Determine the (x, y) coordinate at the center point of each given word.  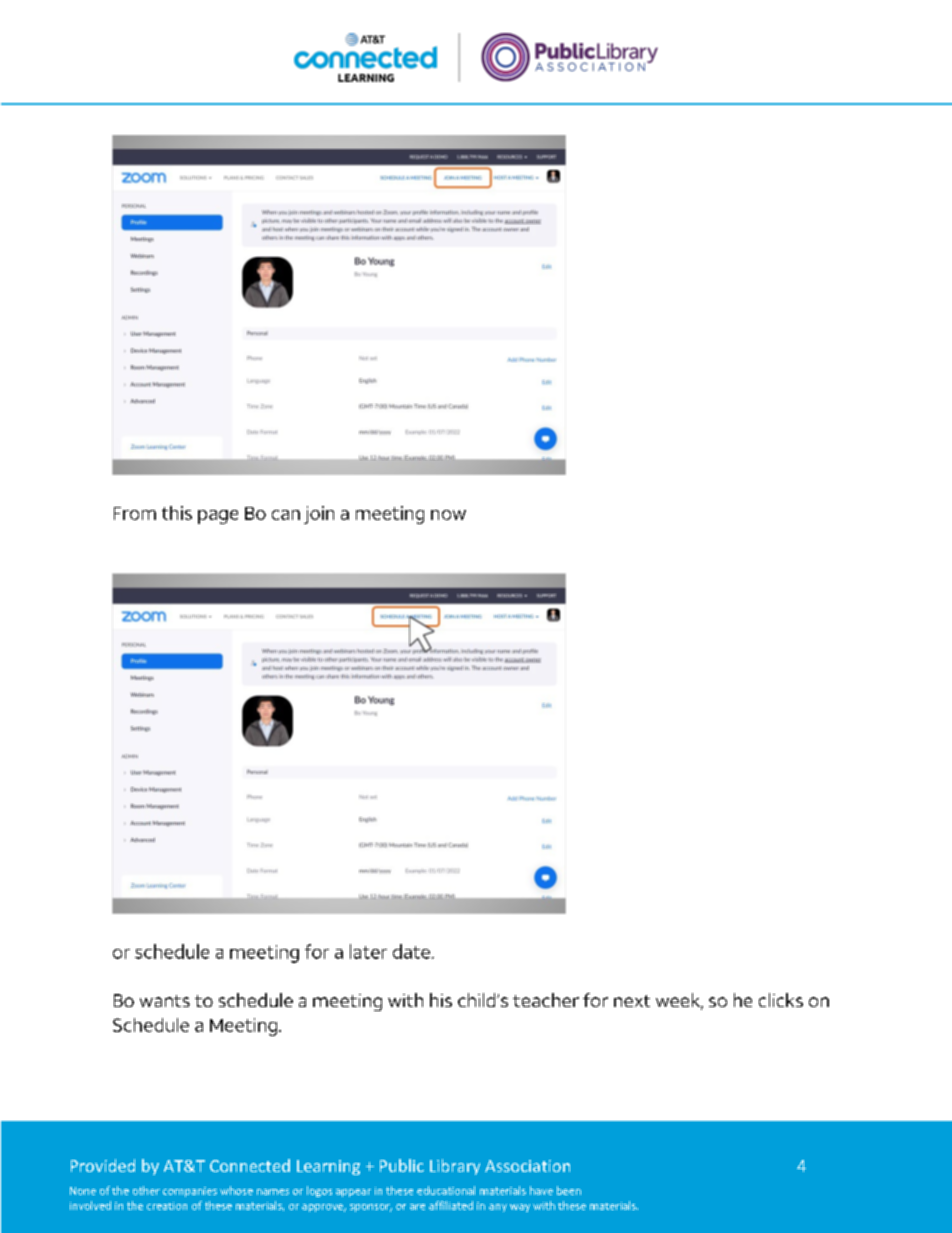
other (146, 1190)
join (319, 515)
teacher (546, 1000)
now (448, 515)
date (411, 951)
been (569, 1190)
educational (446, 1190)
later (368, 951)
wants (165, 1001)
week (679, 1001)
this (177, 513)
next (632, 1001)
